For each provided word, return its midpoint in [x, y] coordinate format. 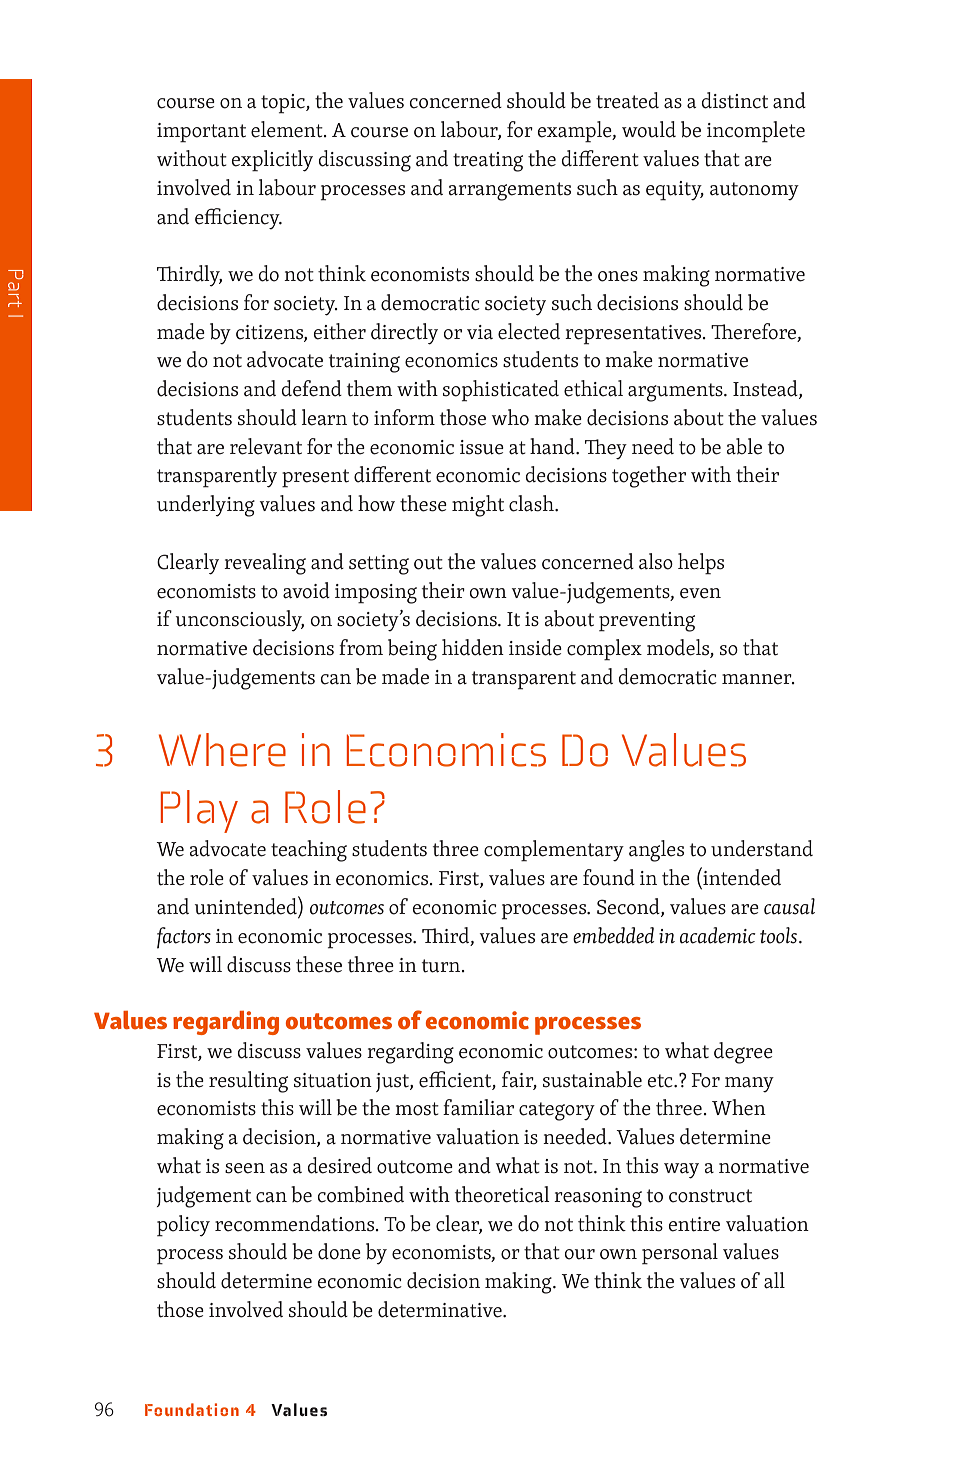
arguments [676, 392]
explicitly [272, 161]
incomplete [756, 132]
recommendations [296, 1223]
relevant [266, 446]
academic [718, 935]
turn [442, 966]
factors [184, 938]
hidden [473, 647]
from [361, 647]
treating [488, 162]
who [510, 417]
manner [758, 679]
